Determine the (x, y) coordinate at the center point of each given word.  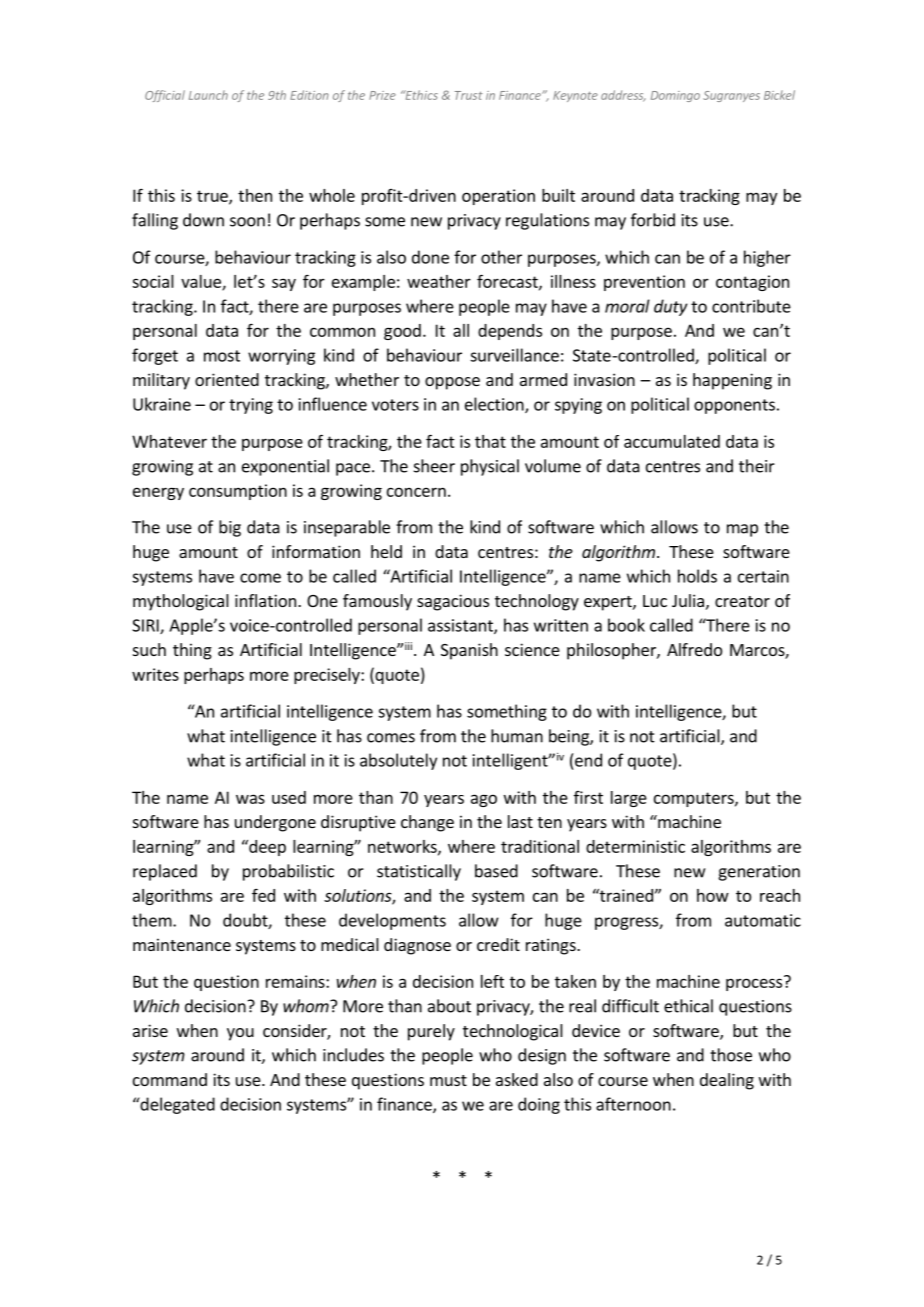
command (170, 1079)
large (629, 799)
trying (251, 406)
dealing (727, 1081)
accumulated (672, 441)
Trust (469, 95)
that (490, 441)
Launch (208, 95)
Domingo (675, 96)
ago (484, 800)
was (250, 799)
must (448, 1080)
